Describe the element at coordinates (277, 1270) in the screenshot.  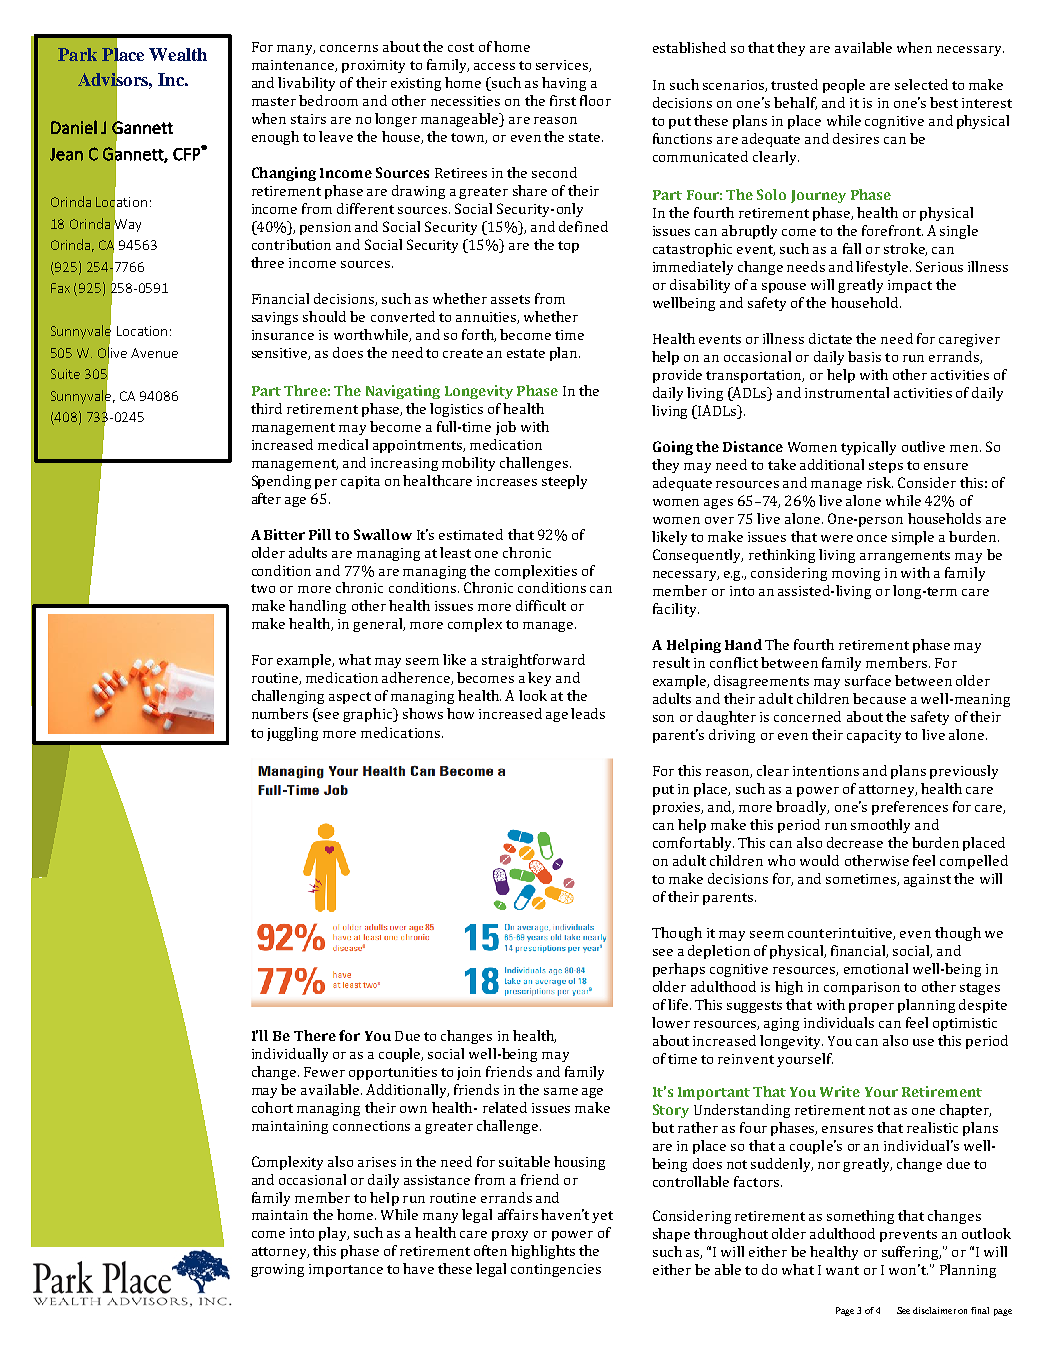
I see `growing` at that location.
